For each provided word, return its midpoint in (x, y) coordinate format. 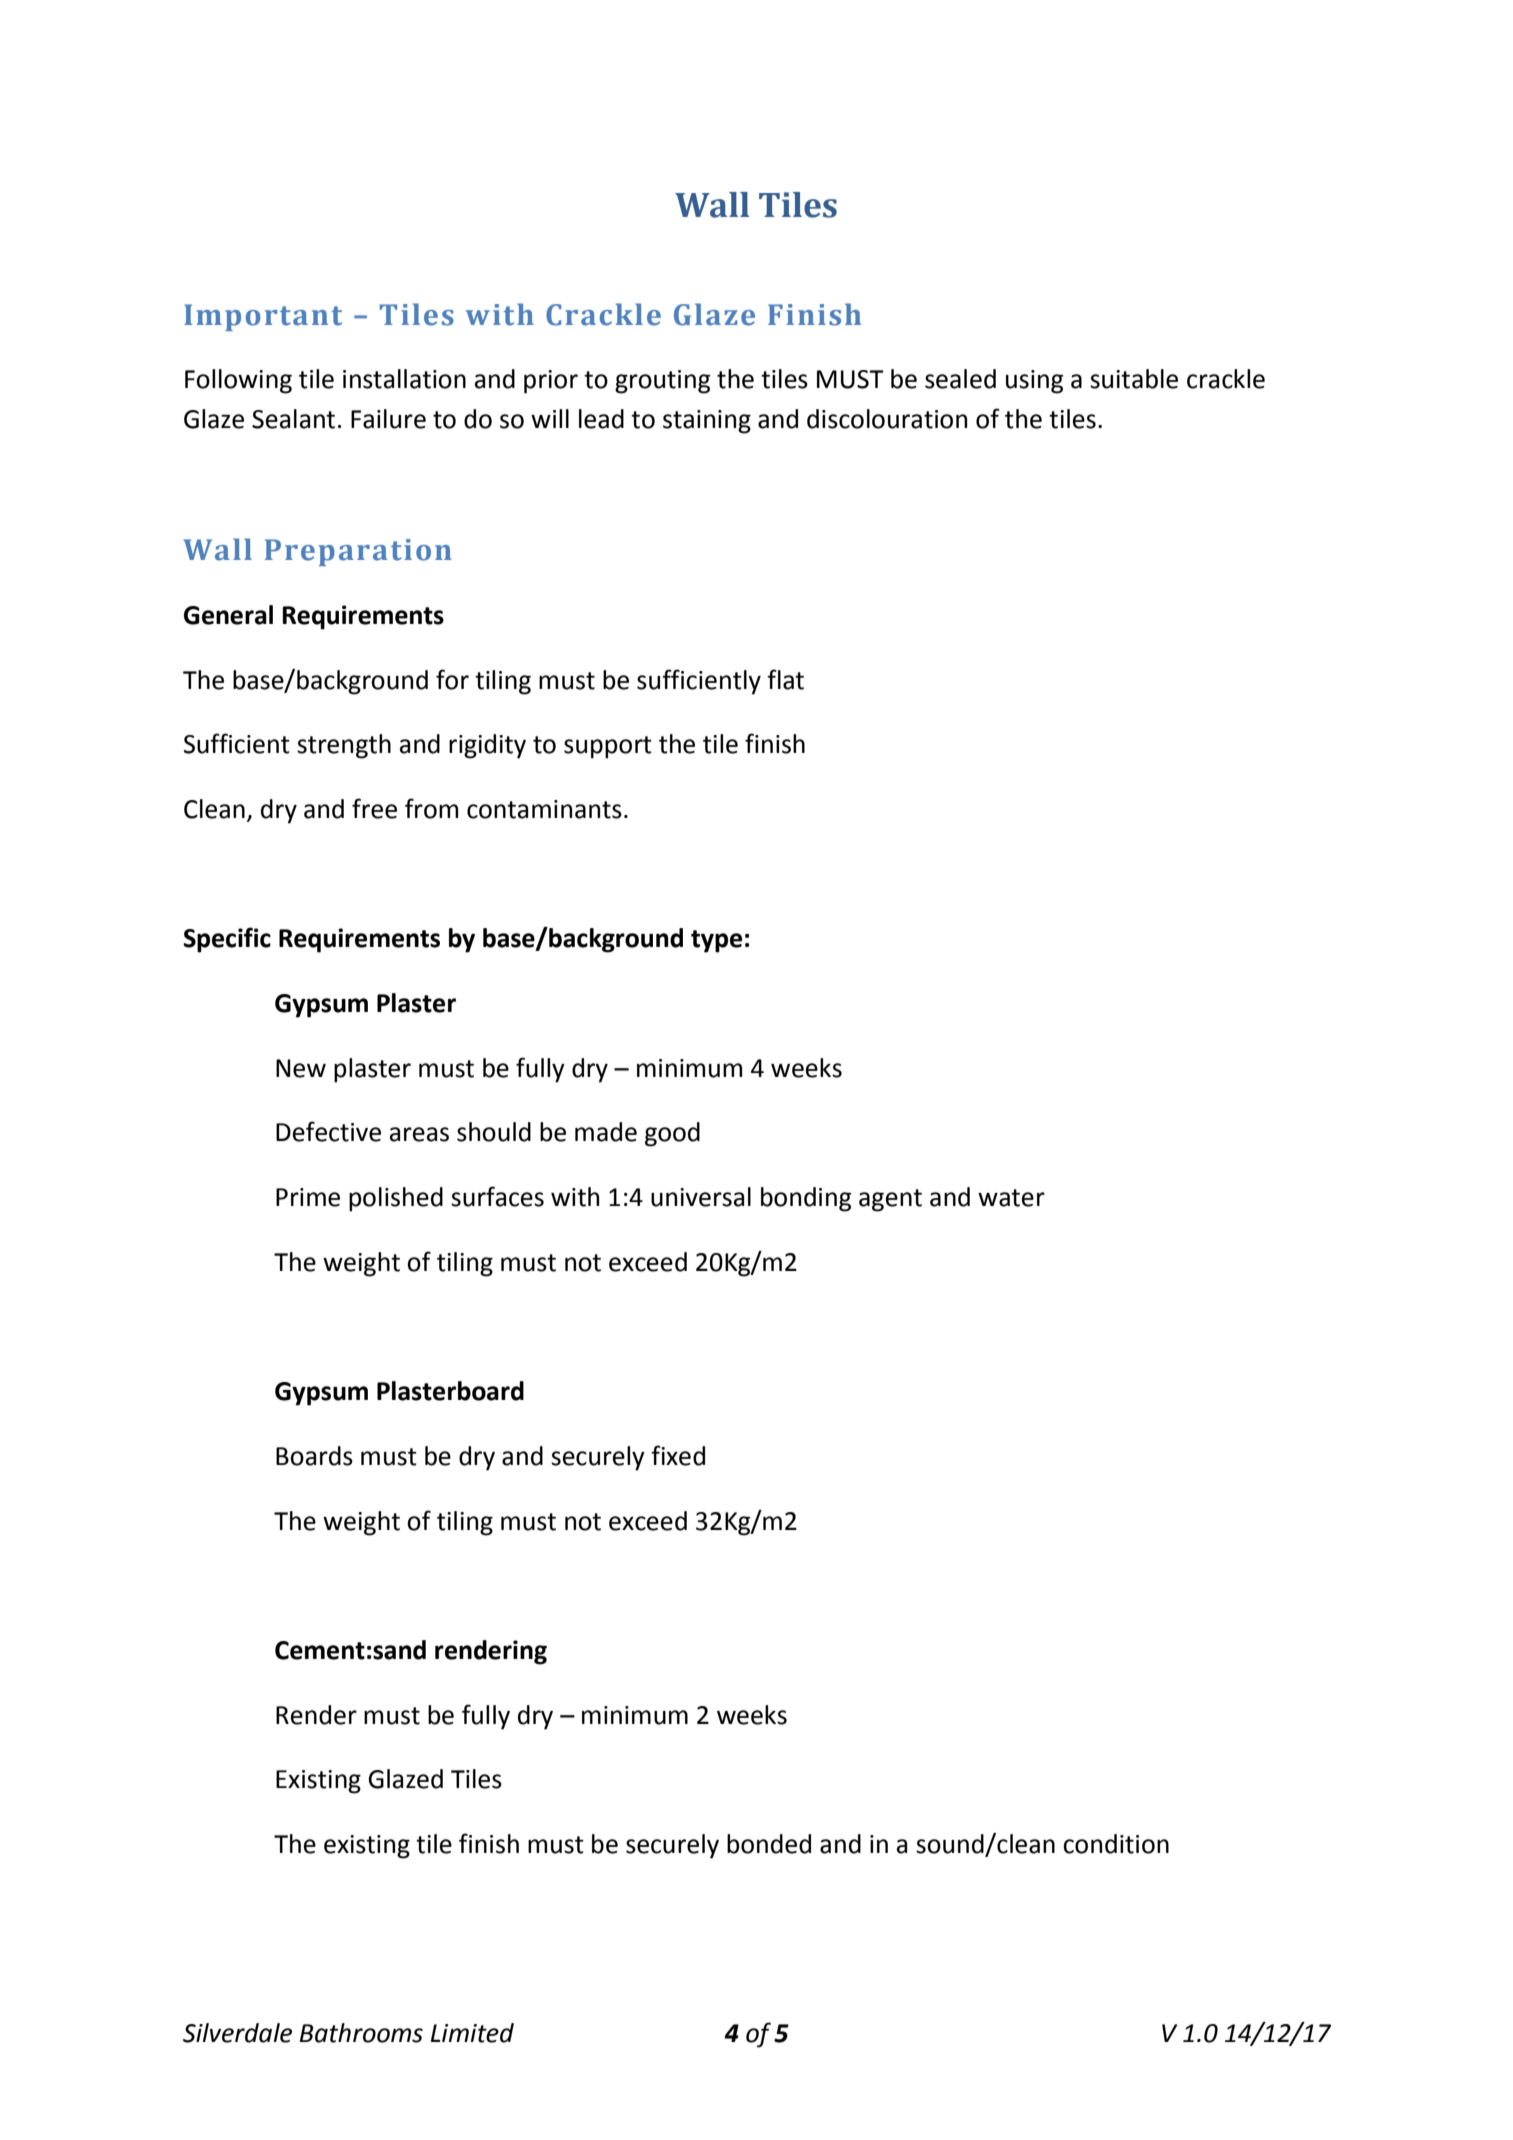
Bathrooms (361, 2033)
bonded (769, 1844)
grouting (662, 382)
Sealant (293, 419)
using (1034, 382)
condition (1116, 1844)
